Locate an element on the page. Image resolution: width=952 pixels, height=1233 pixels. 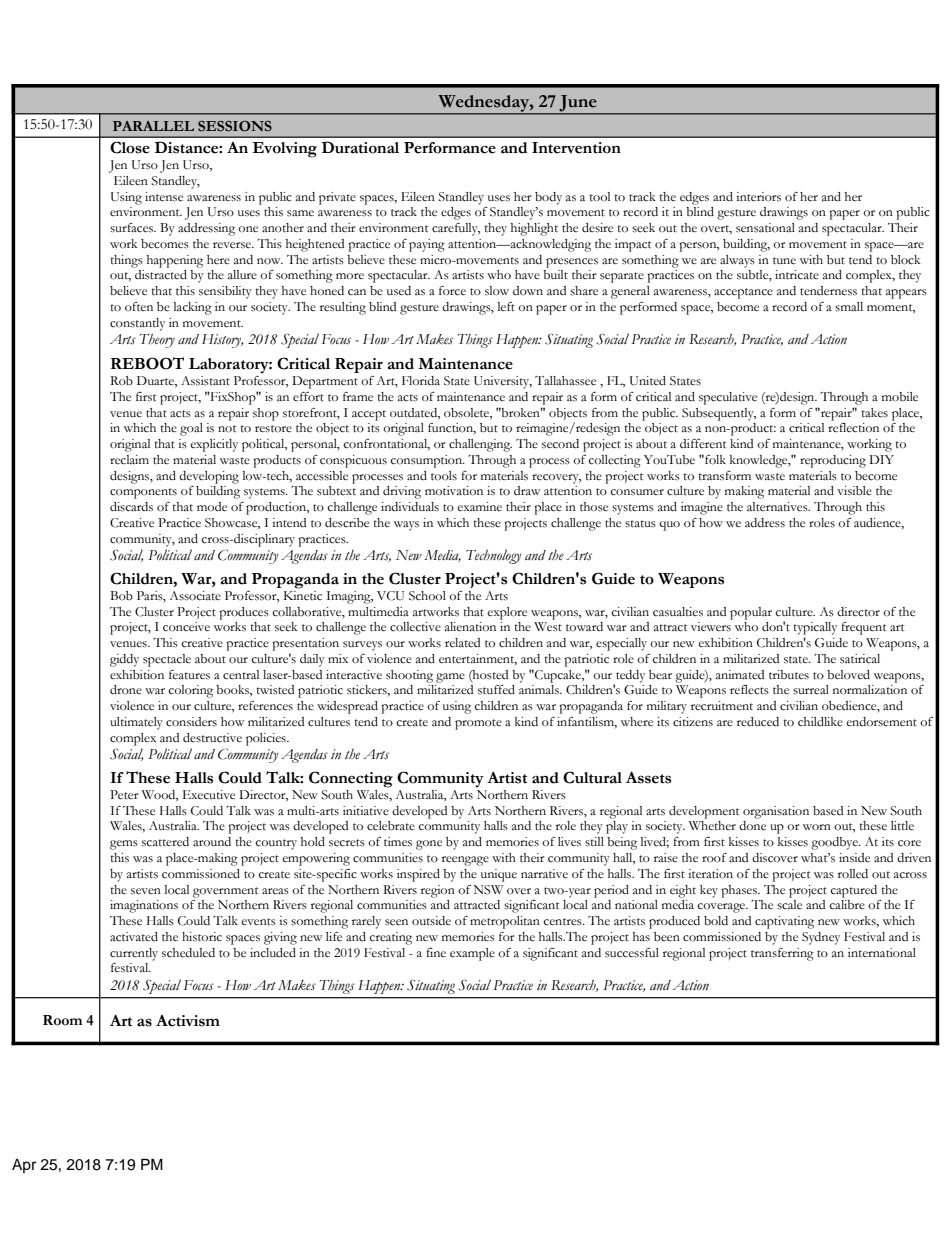
alienation is located at coordinates (470, 627).
